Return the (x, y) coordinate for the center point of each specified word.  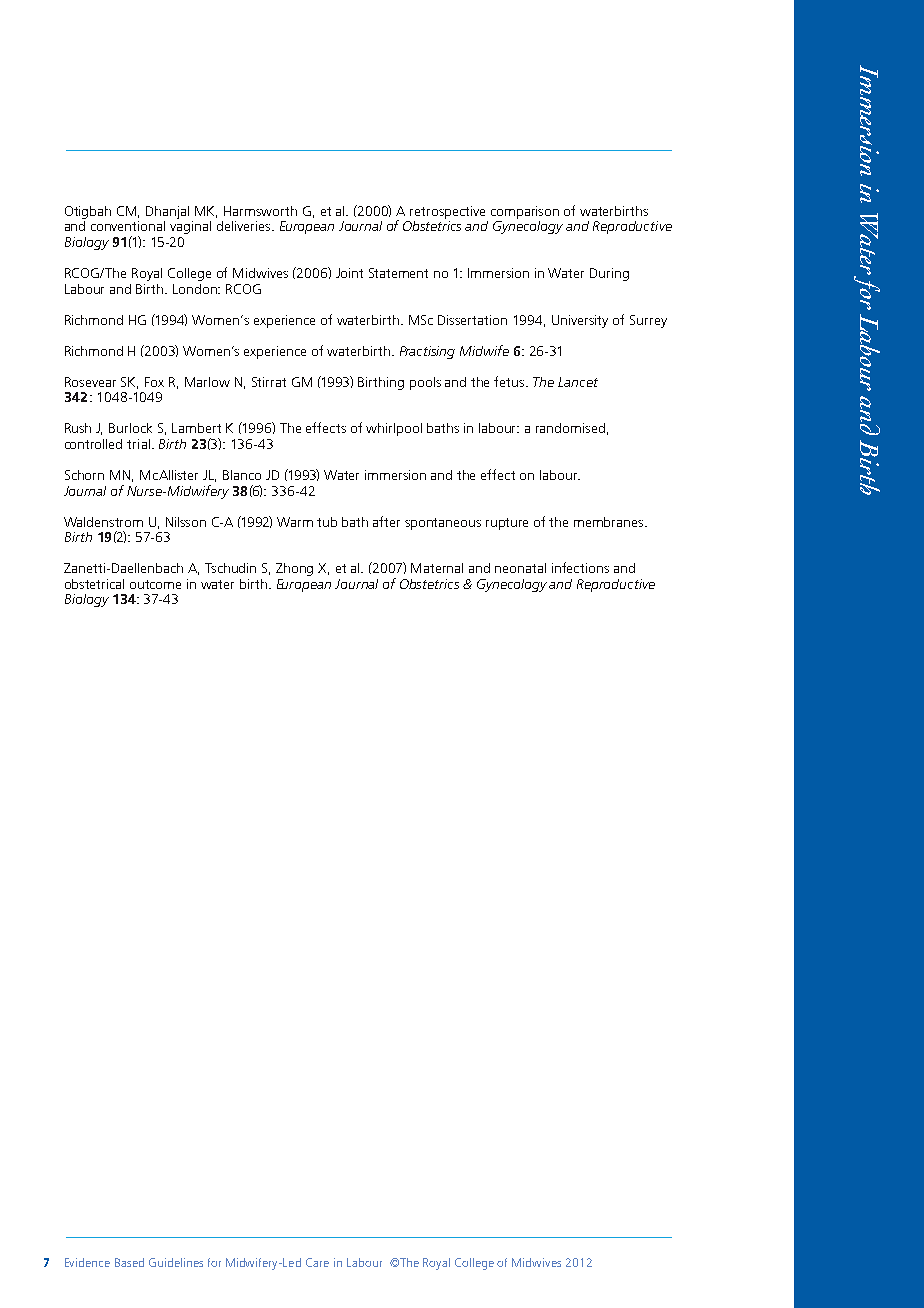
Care (317, 1262)
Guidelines (176, 1262)
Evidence (87, 1262)
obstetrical (94, 584)
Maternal (437, 568)
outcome (155, 584)
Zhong (294, 569)
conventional (128, 226)
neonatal (520, 568)
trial (138, 444)
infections (580, 567)
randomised (570, 428)
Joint (349, 273)
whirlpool (394, 429)
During (609, 274)
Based (129, 1262)
